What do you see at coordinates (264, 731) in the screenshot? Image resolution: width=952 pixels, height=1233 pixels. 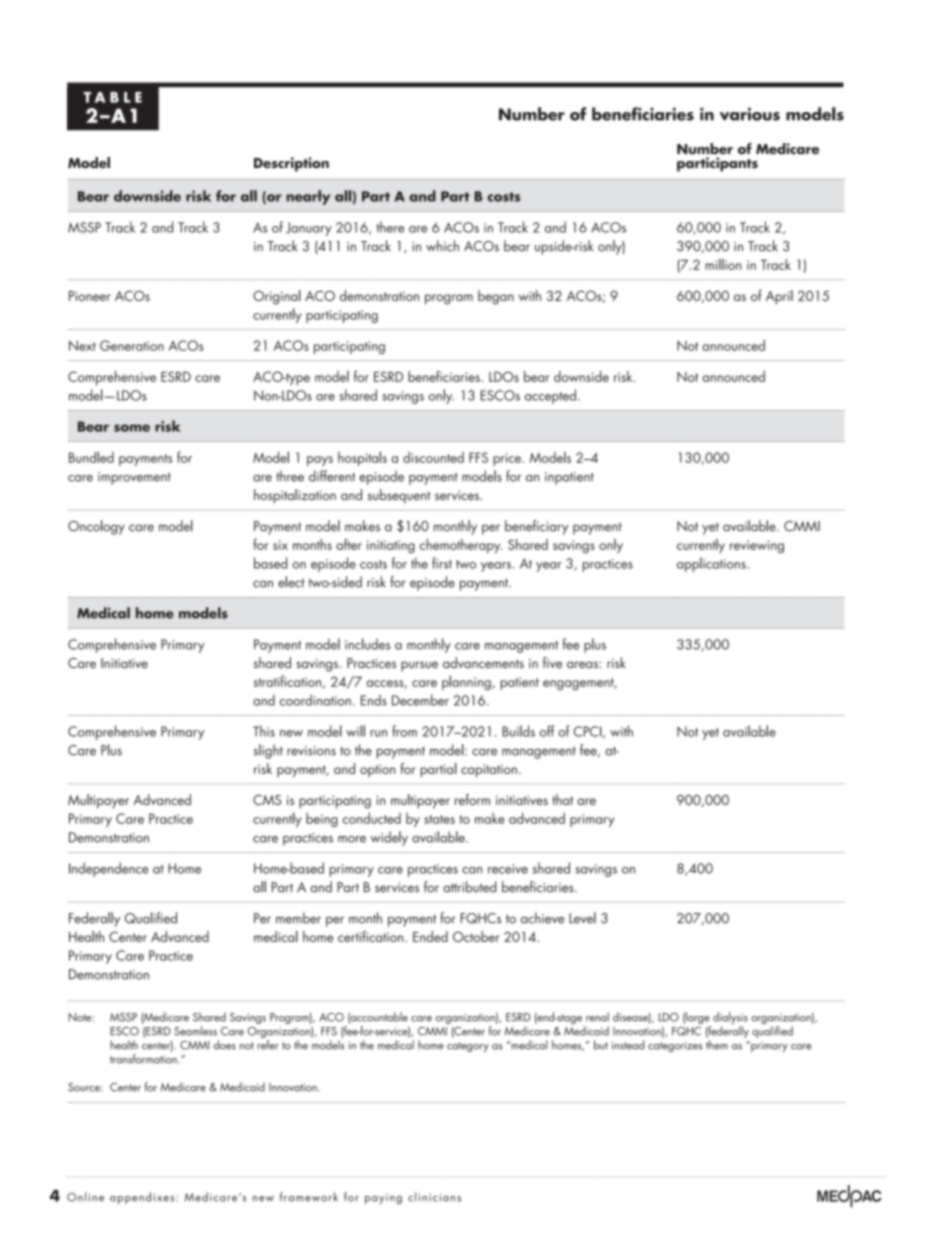 I see `This` at bounding box center [264, 731].
